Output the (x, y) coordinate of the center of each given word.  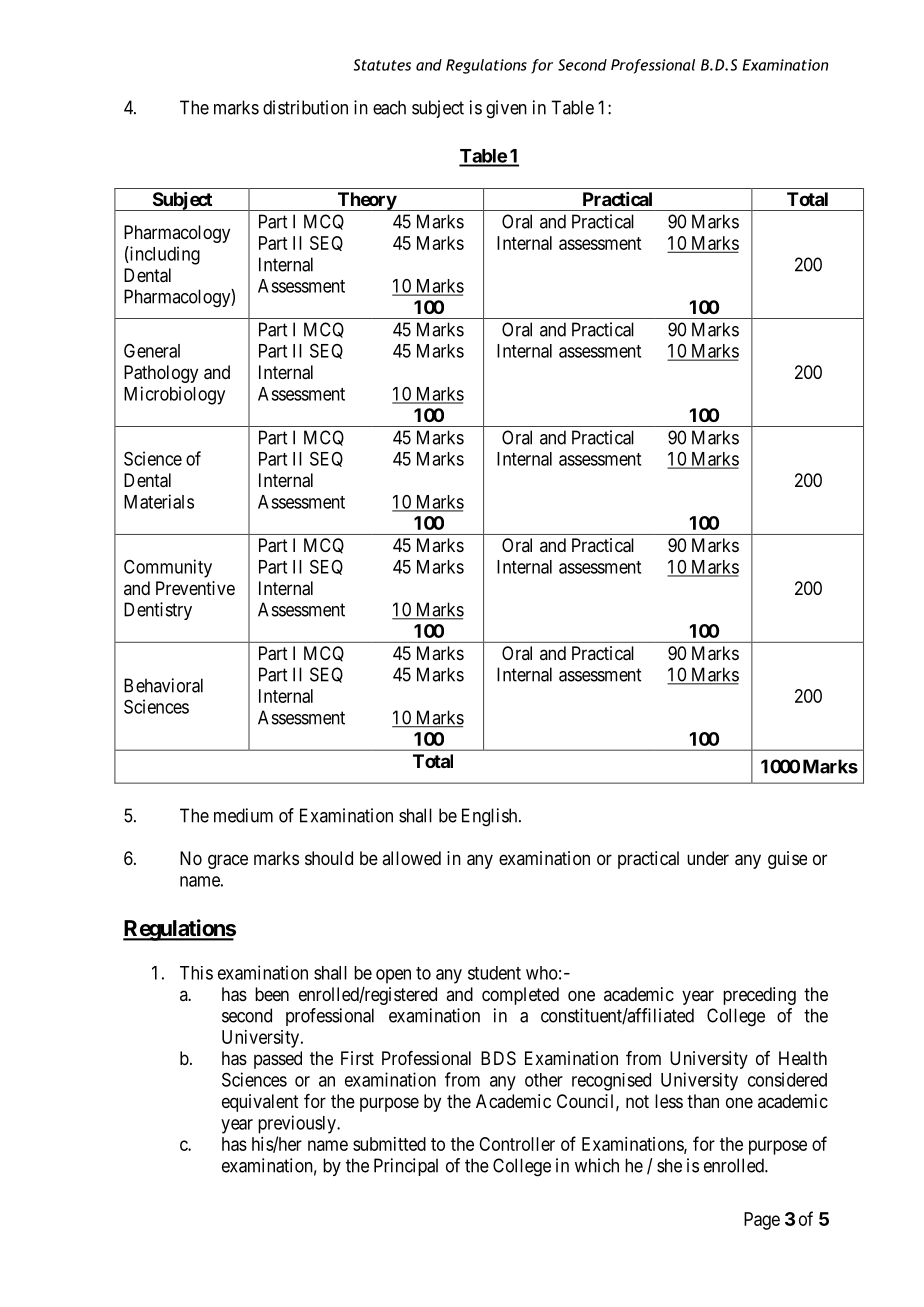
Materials (159, 501)
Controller (517, 1144)
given (506, 109)
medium (243, 815)
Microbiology (174, 395)
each (389, 107)
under (708, 858)
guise (787, 860)
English (491, 817)
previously (298, 1124)
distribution (305, 107)
